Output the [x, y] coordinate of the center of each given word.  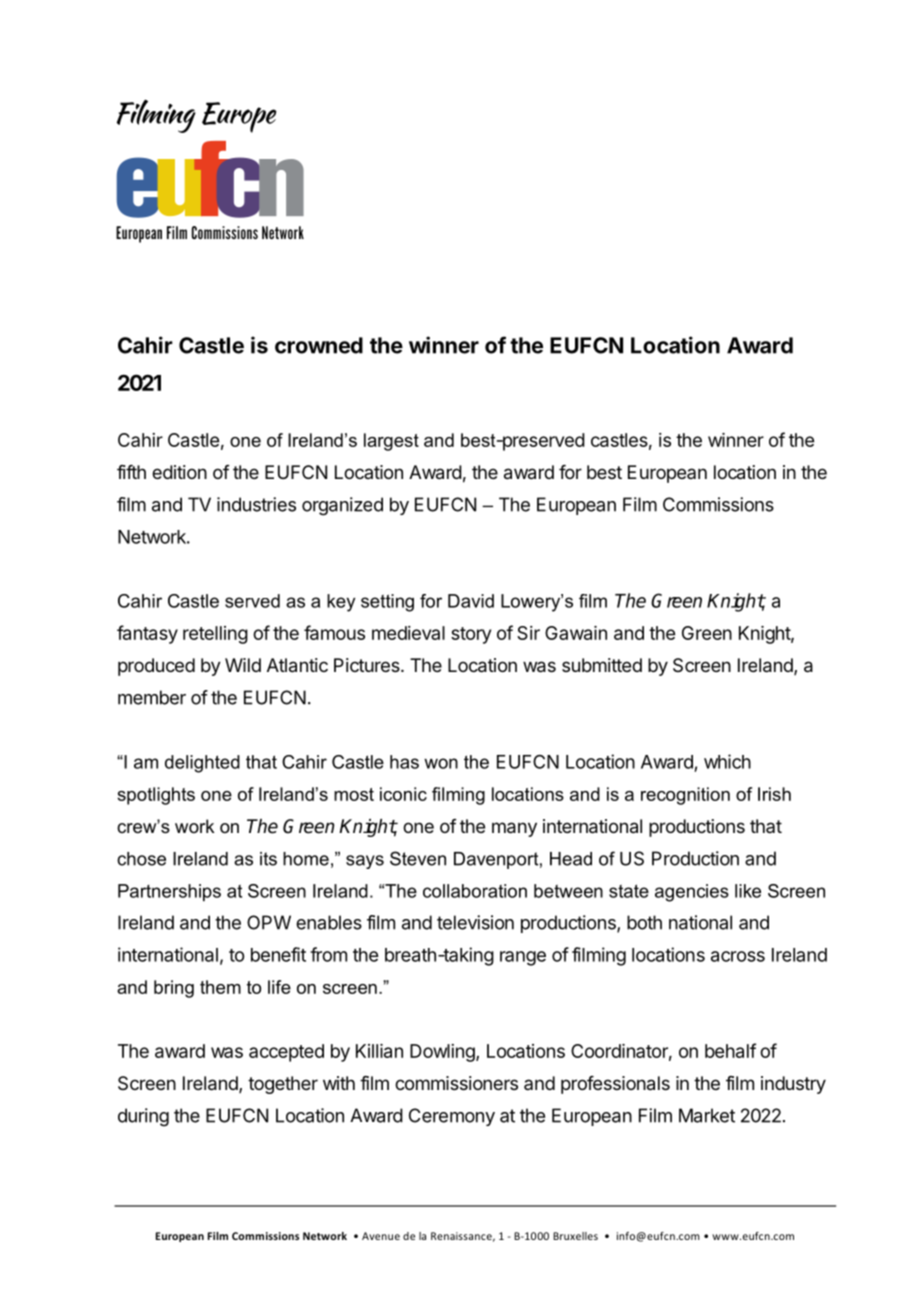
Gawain [576, 633]
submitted [602, 665]
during [143, 1117]
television [475, 922]
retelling [215, 635]
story [471, 635]
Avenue [381, 1236]
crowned [319, 345]
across [738, 956]
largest [391, 442]
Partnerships [169, 893]
